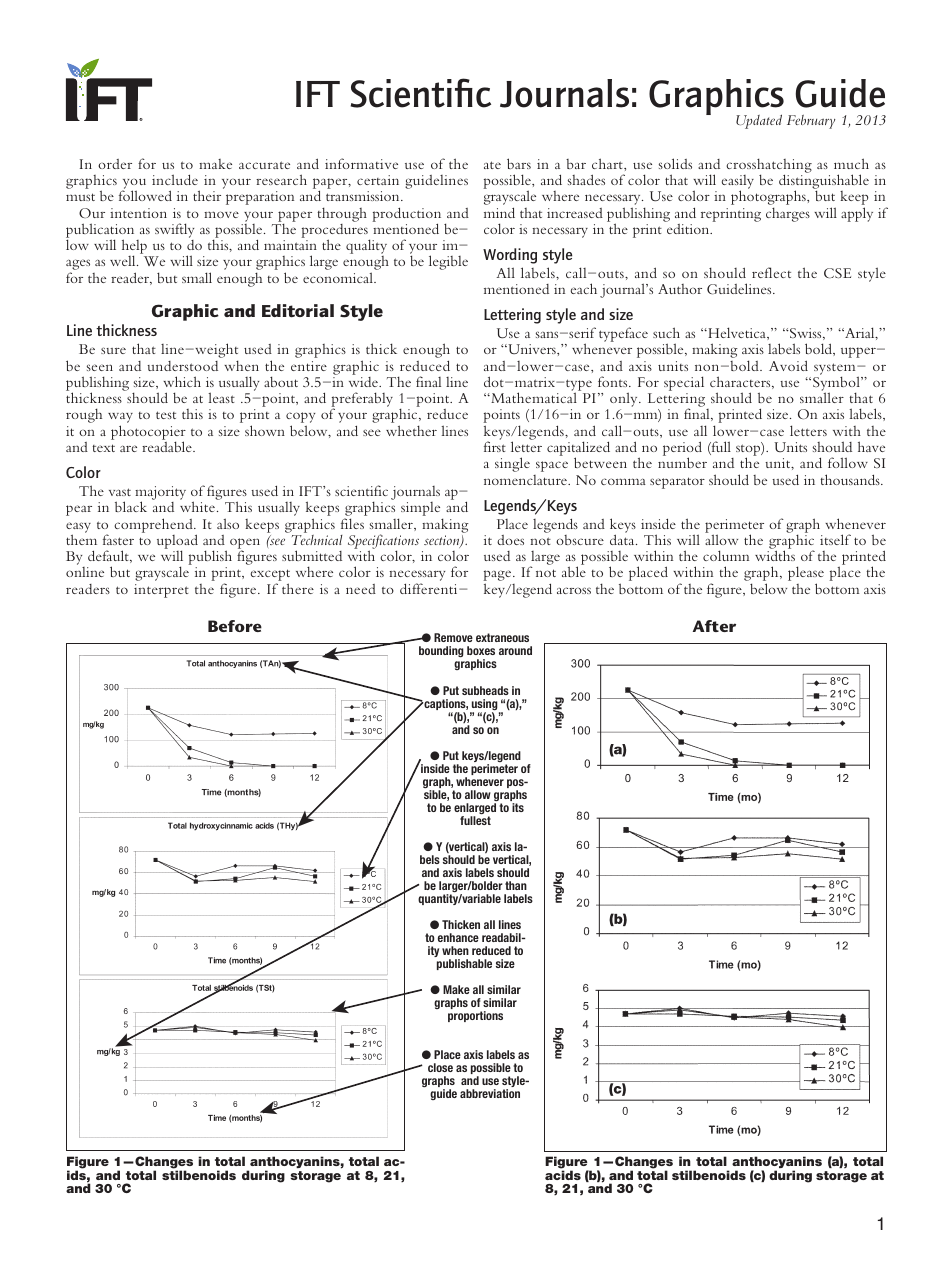 Image resolution: width=952 pixels, height=1275 pixels. What do you see at coordinates (495, 446) in the page?
I see `first` at bounding box center [495, 446].
